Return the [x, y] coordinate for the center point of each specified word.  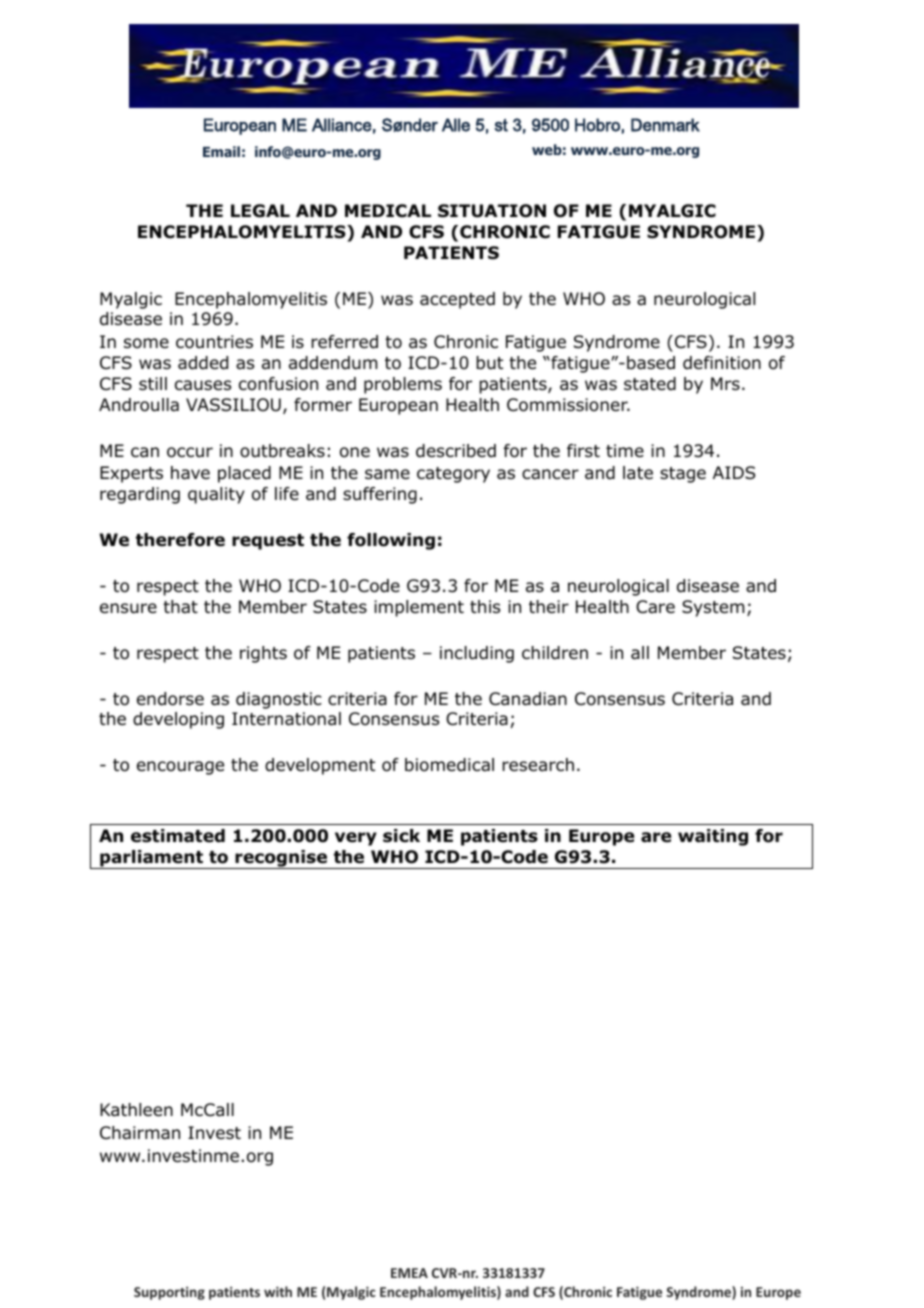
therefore [180, 540]
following [391, 541]
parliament [151, 859]
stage [683, 475]
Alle [456, 125]
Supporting [169, 1293]
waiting [713, 837]
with [278, 1291]
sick [401, 836]
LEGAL [260, 211]
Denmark [665, 125]
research [538, 765]
